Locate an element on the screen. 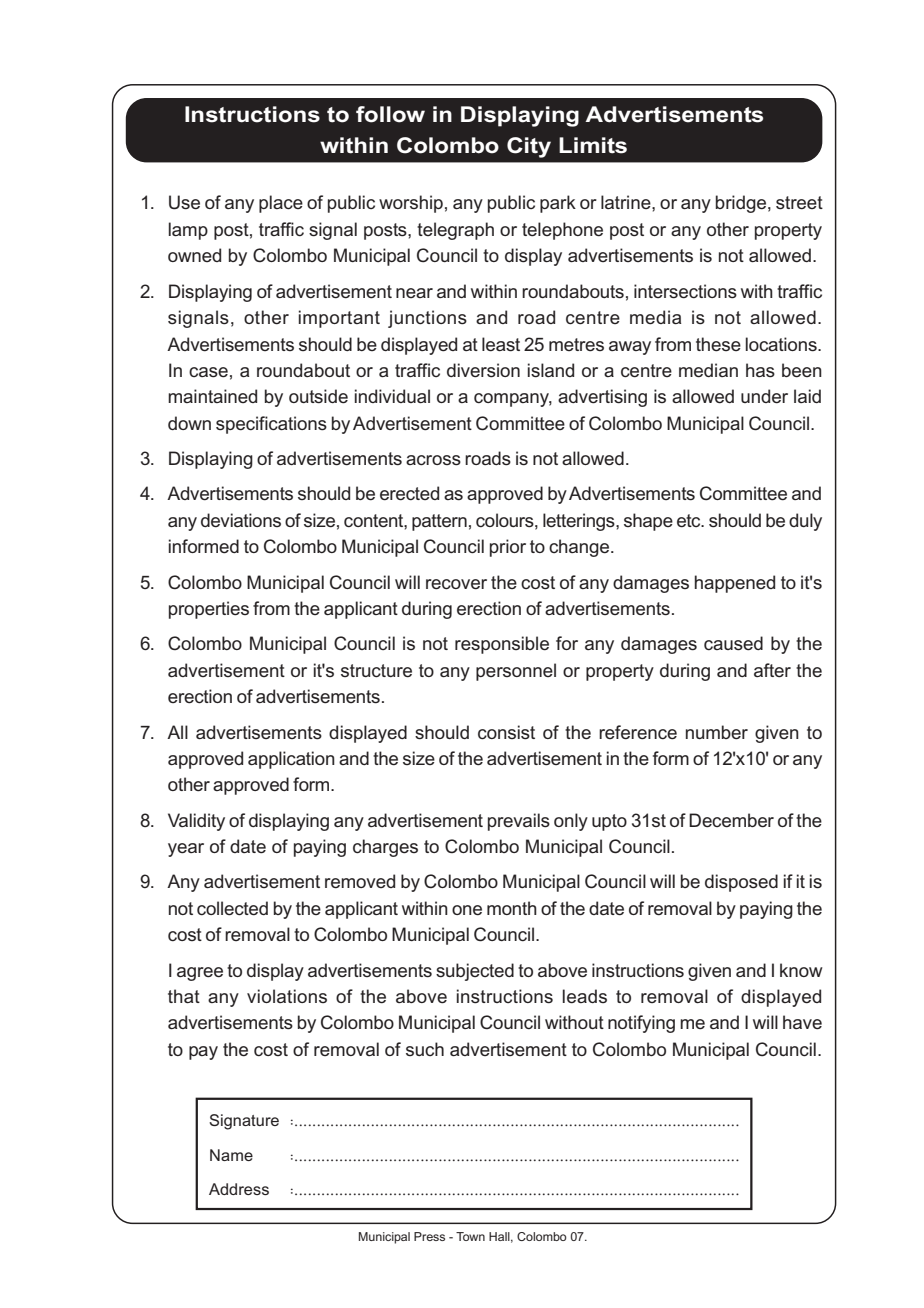 This screenshot has height=1308, width=924. specifications is located at coordinates (271, 425).
